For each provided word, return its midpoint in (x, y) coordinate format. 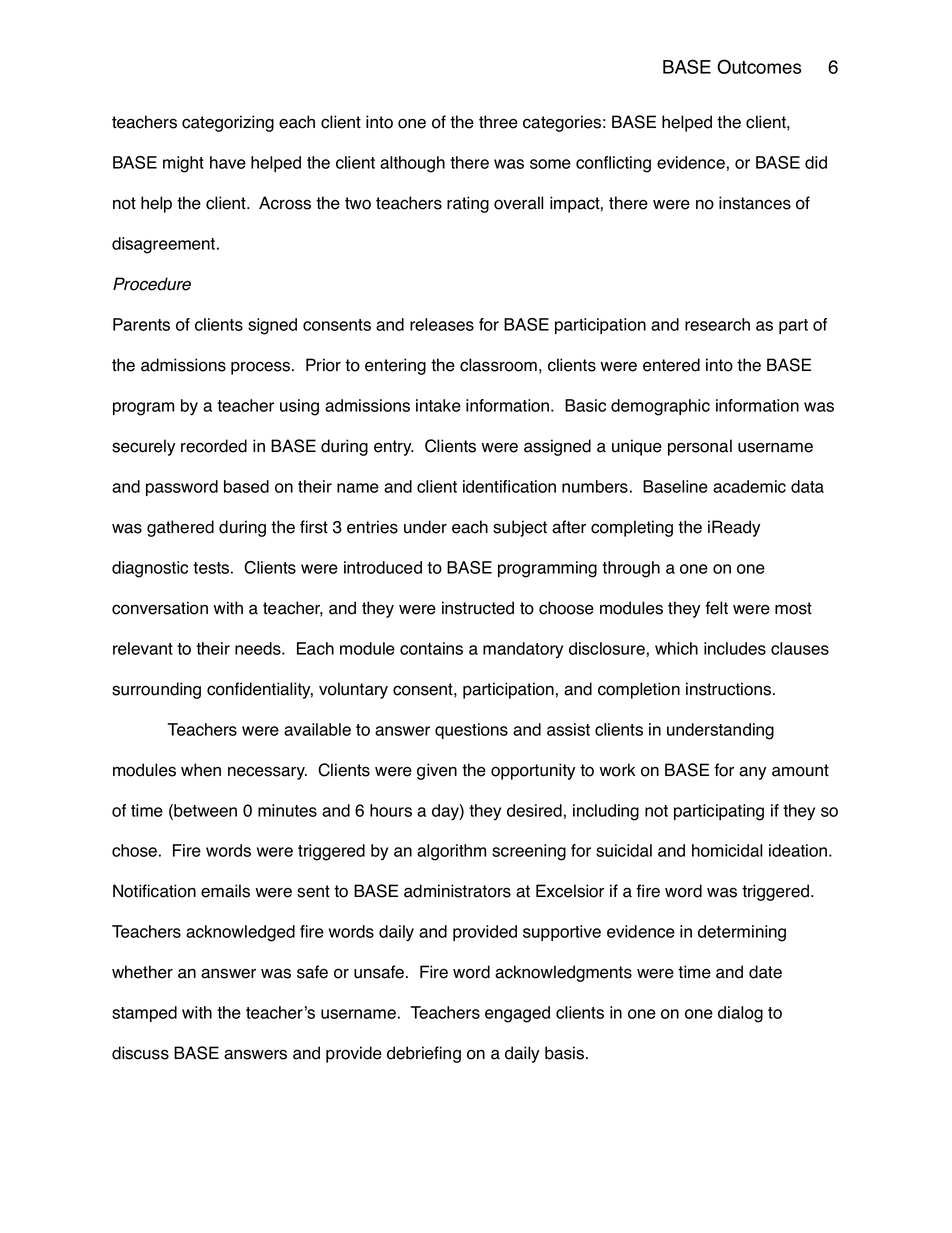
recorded (214, 446)
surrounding (156, 690)
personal (700, 447)
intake (438, 405)
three (498, 122)
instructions (730, 689)
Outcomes (759, 66)
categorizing (228, 123)
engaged (517, 1014)
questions (471, 731)
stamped (144, 1014)
